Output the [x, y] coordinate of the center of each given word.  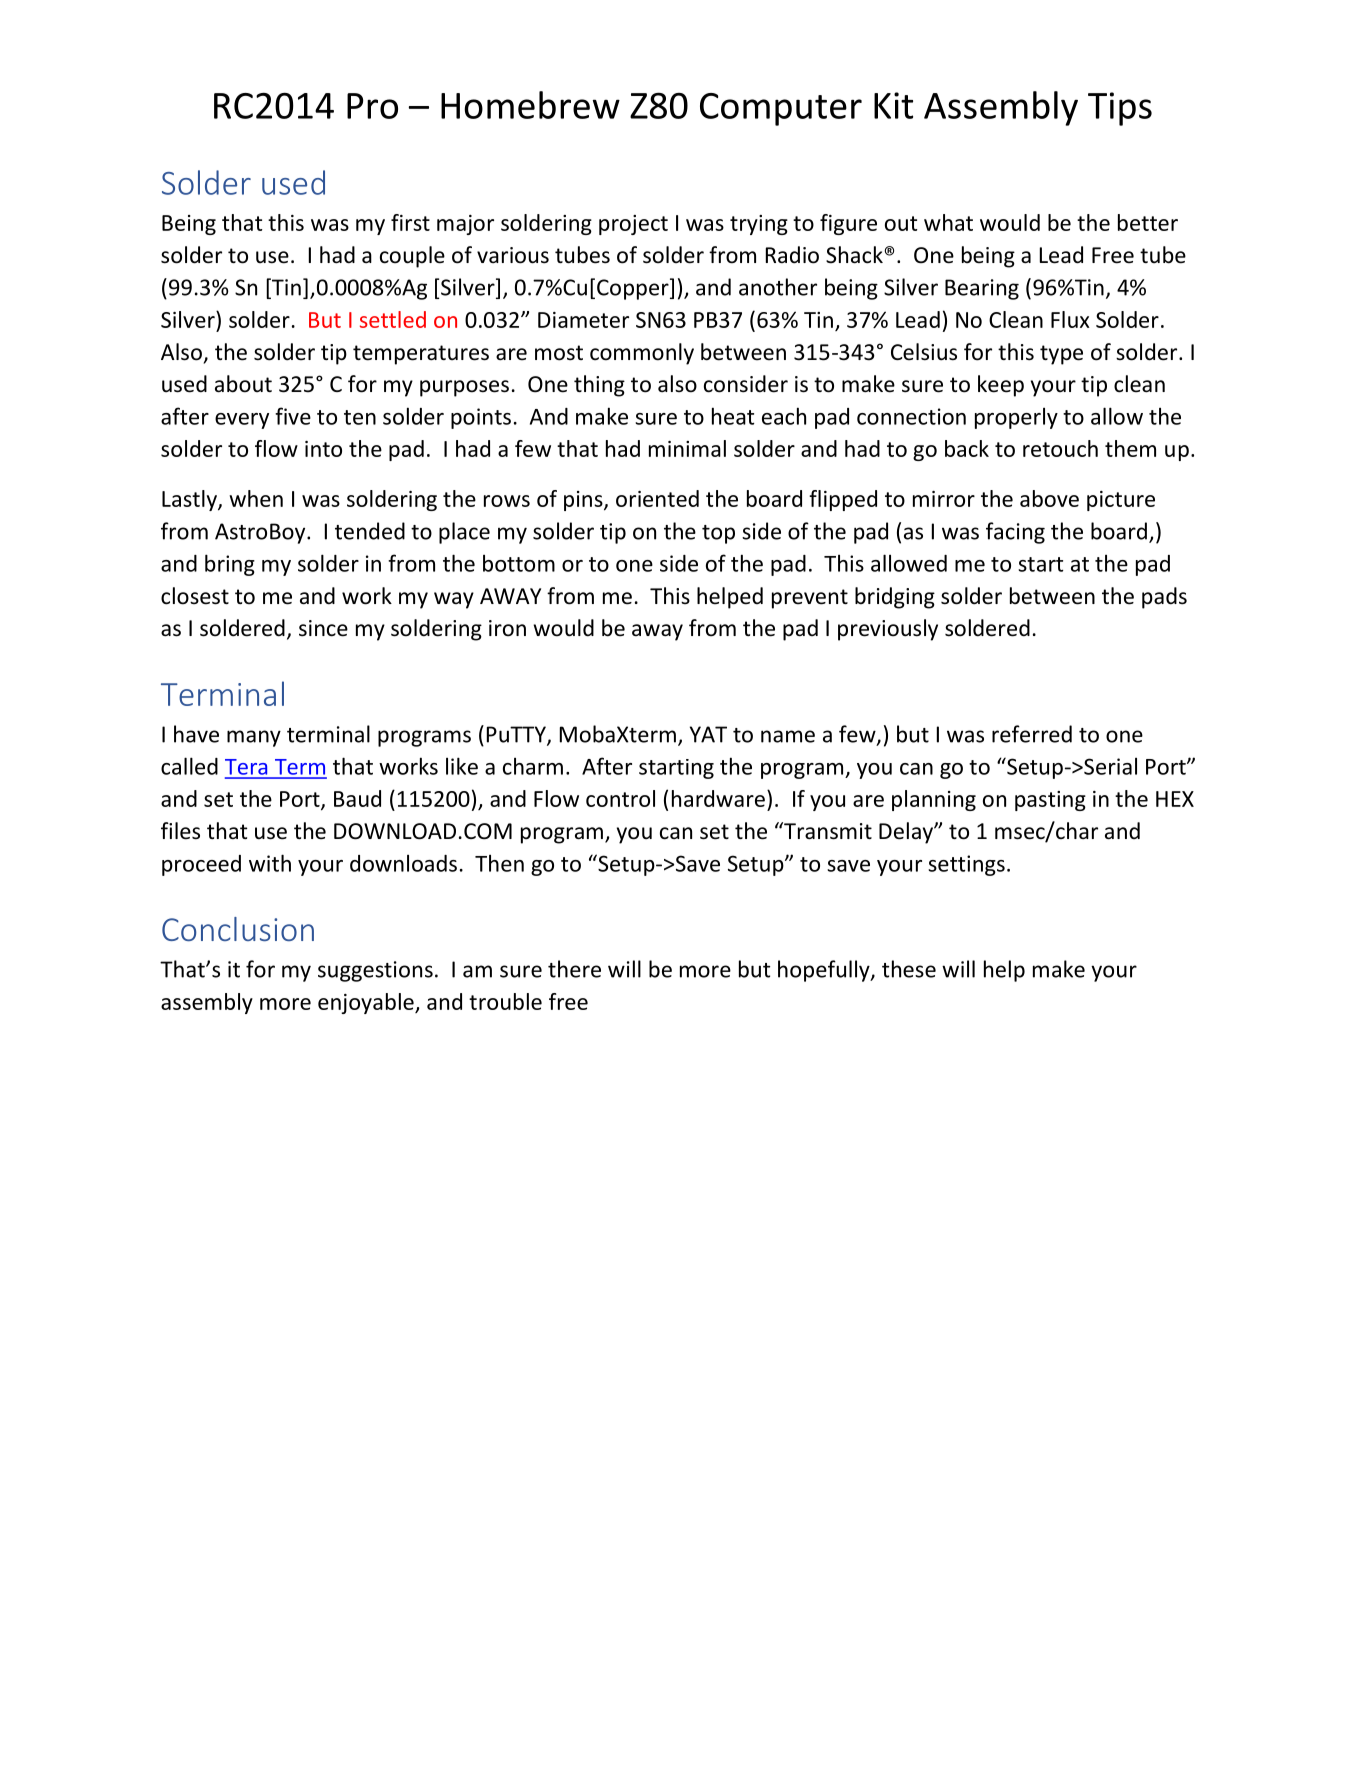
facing [1015, 533]
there [574, 969]
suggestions [375, 971]
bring [230, 565]
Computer [781, 109]
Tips [1120, 109]
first [410, 222]
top [718, 534]
